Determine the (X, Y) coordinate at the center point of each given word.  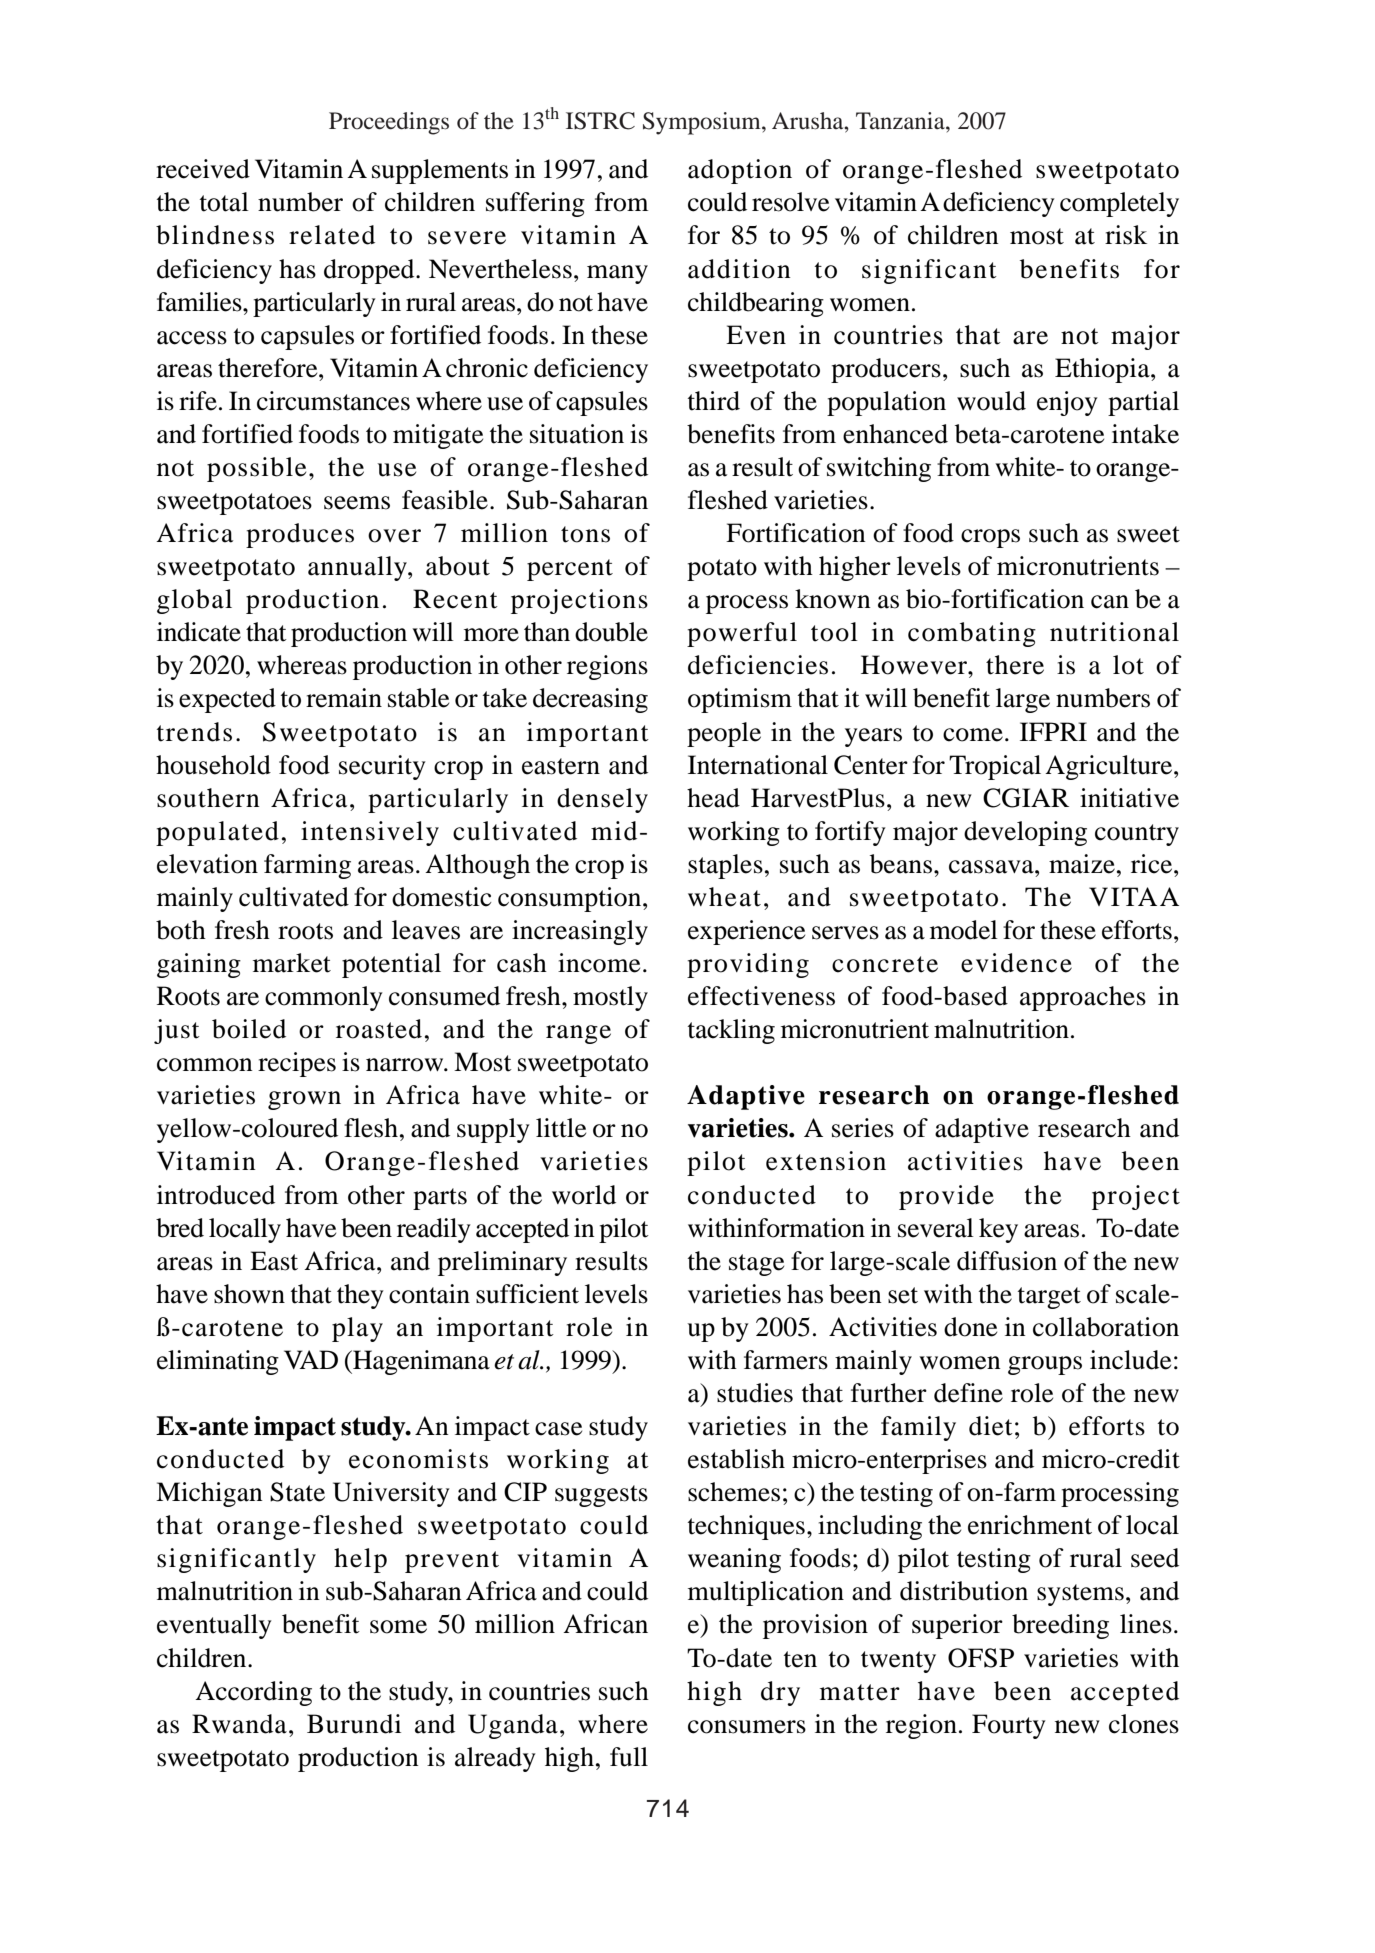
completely (1119, 204)
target (1049, 1298)
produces (300, 535)
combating (972, 634)
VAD (311, 1359)
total (224, 202)
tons (585, 534)
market (292, 963)
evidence (1016, 963)
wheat (724, 897)
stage (756, 1265)
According (253, 1693)
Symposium (703, 123)
